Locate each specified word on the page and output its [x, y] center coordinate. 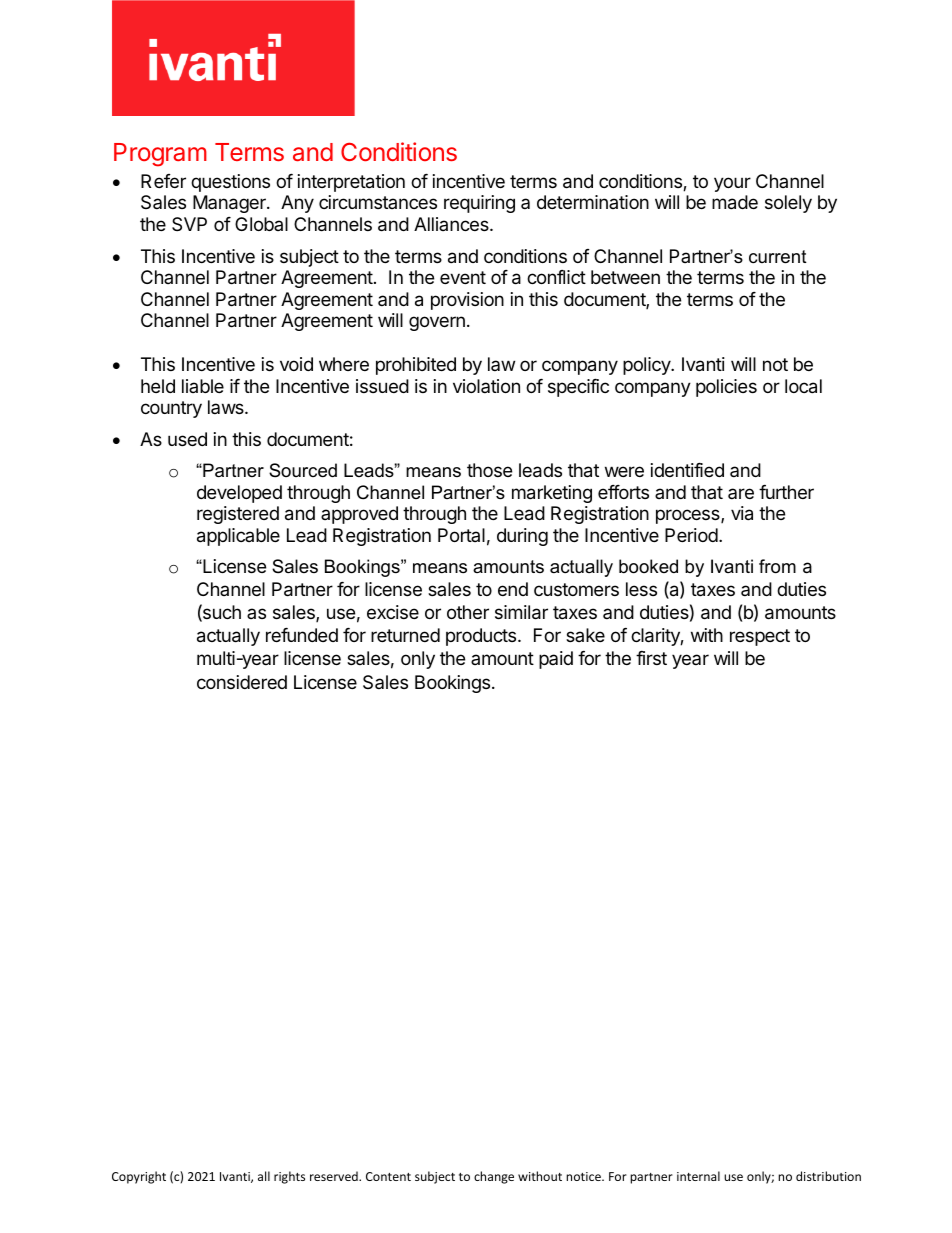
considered [242, 682]
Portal [461, 535]
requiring [479, 204]
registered [238, 515]
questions [230, 183]
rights [289, 1177]
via [742, 513]
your [732, 184]
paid [556, 660]
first [651, 658]
